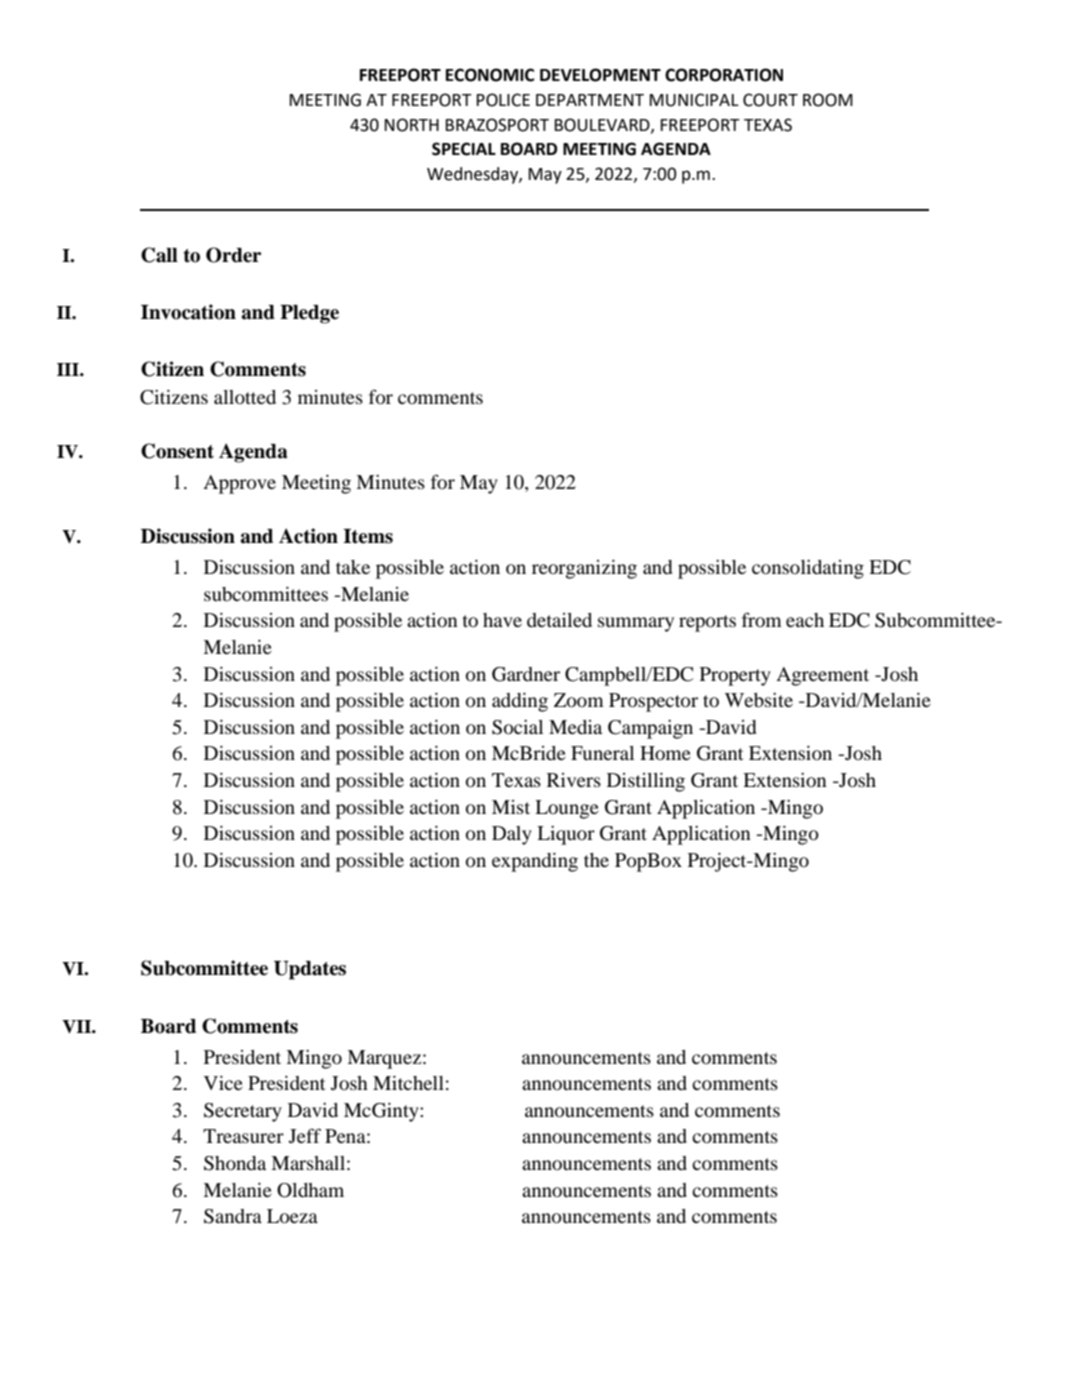 Image resolution: width=1065 pixels, height=1378 pixels. Describe the element at coordinates (235, 1163) in the page. I see `Shonda` at that location.
